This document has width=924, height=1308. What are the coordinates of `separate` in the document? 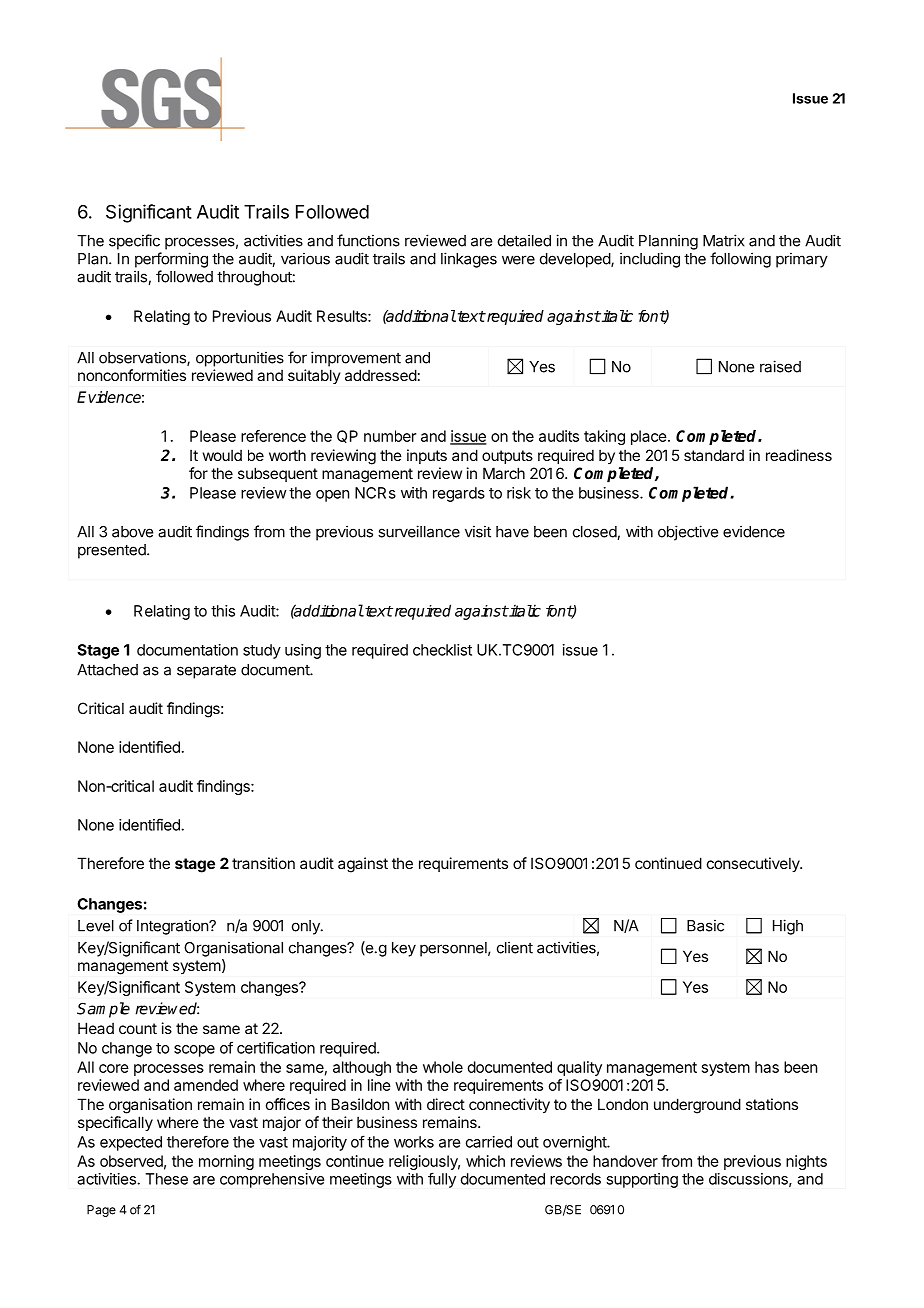 It's located at (206, 671).
